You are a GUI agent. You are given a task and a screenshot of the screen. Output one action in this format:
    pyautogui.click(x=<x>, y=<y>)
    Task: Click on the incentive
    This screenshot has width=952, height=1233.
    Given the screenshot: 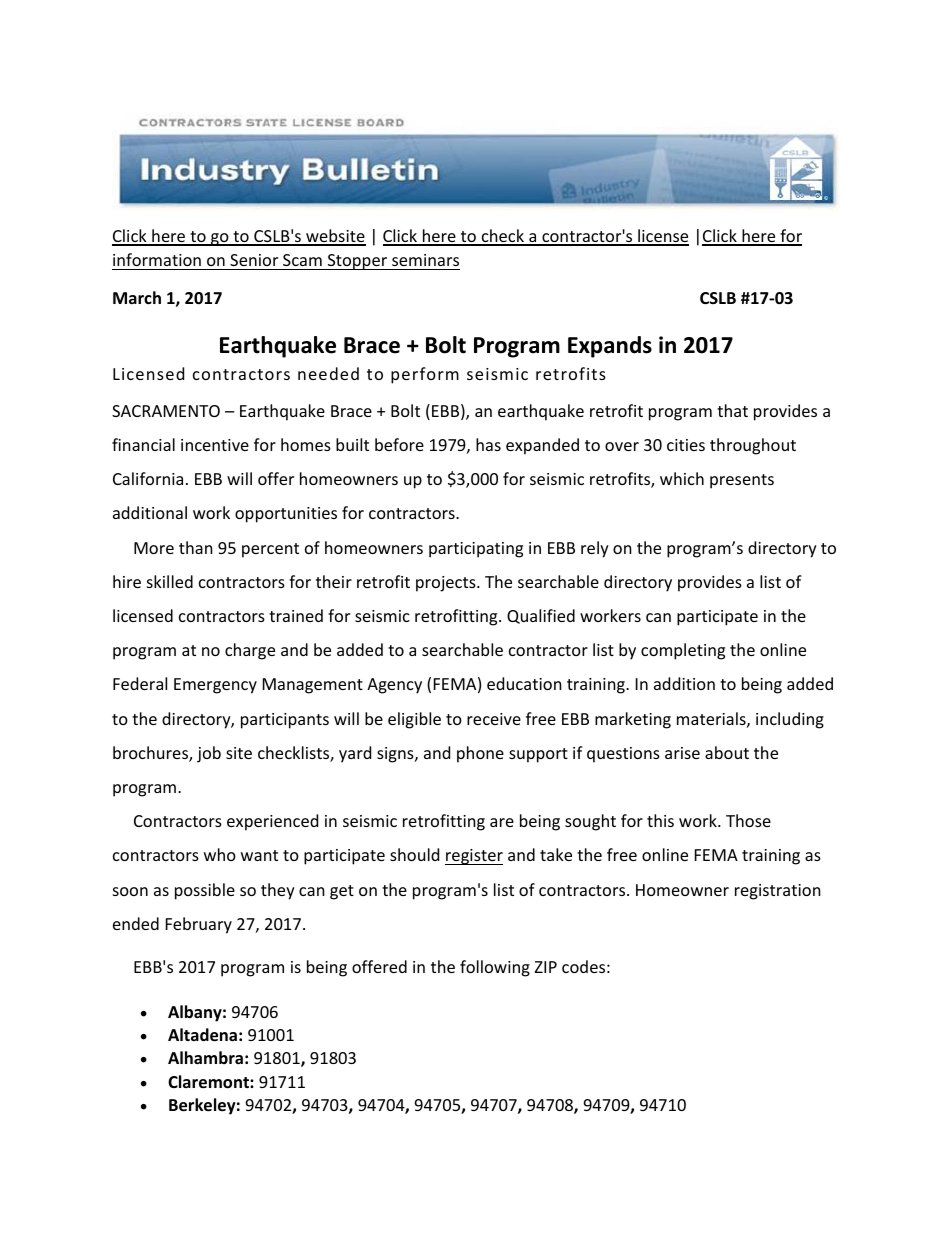 What is the action you would take?
    pyautogui.click(x=215, y=445)
